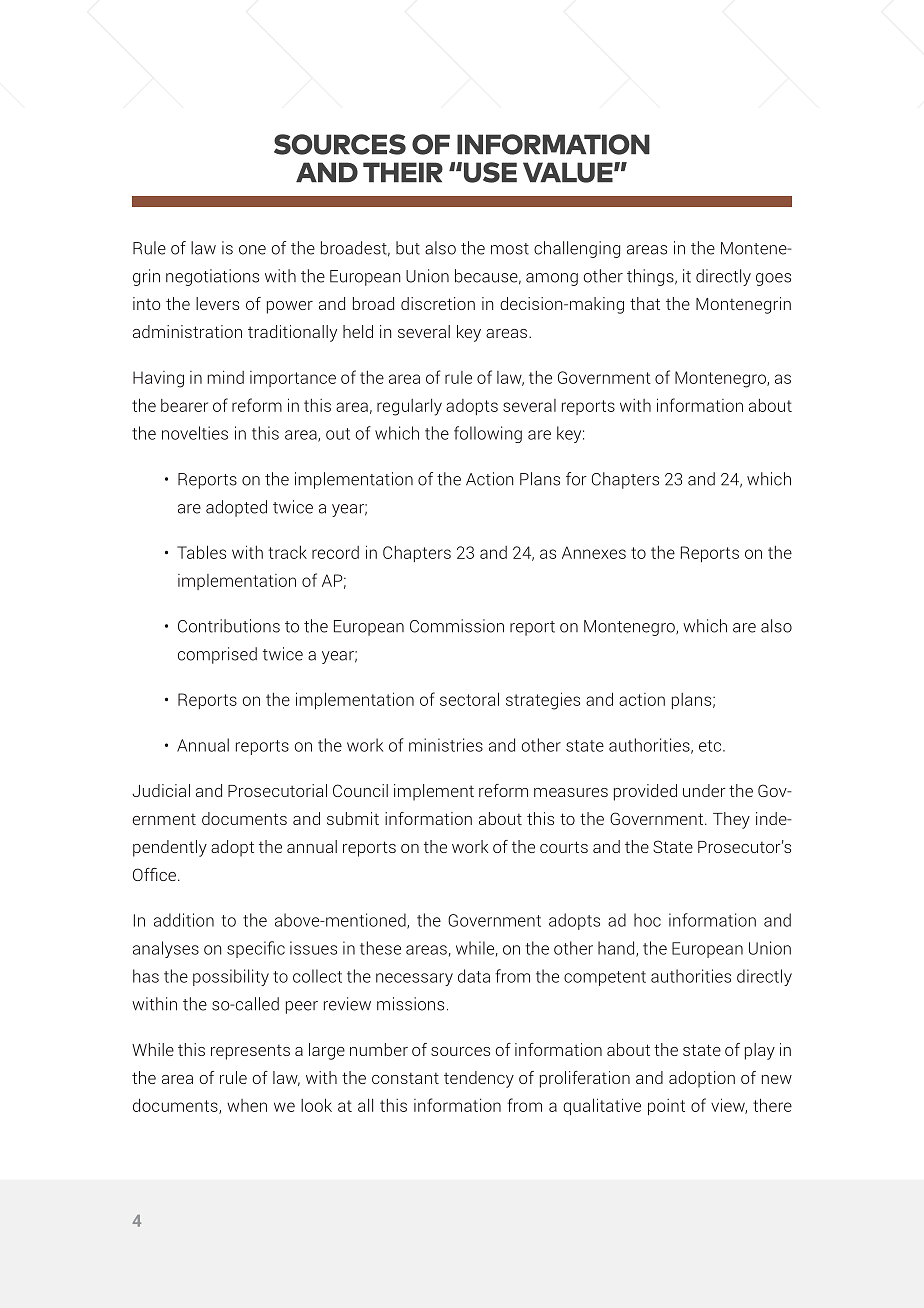  I want to click on THEIR, so click(403, 172).
